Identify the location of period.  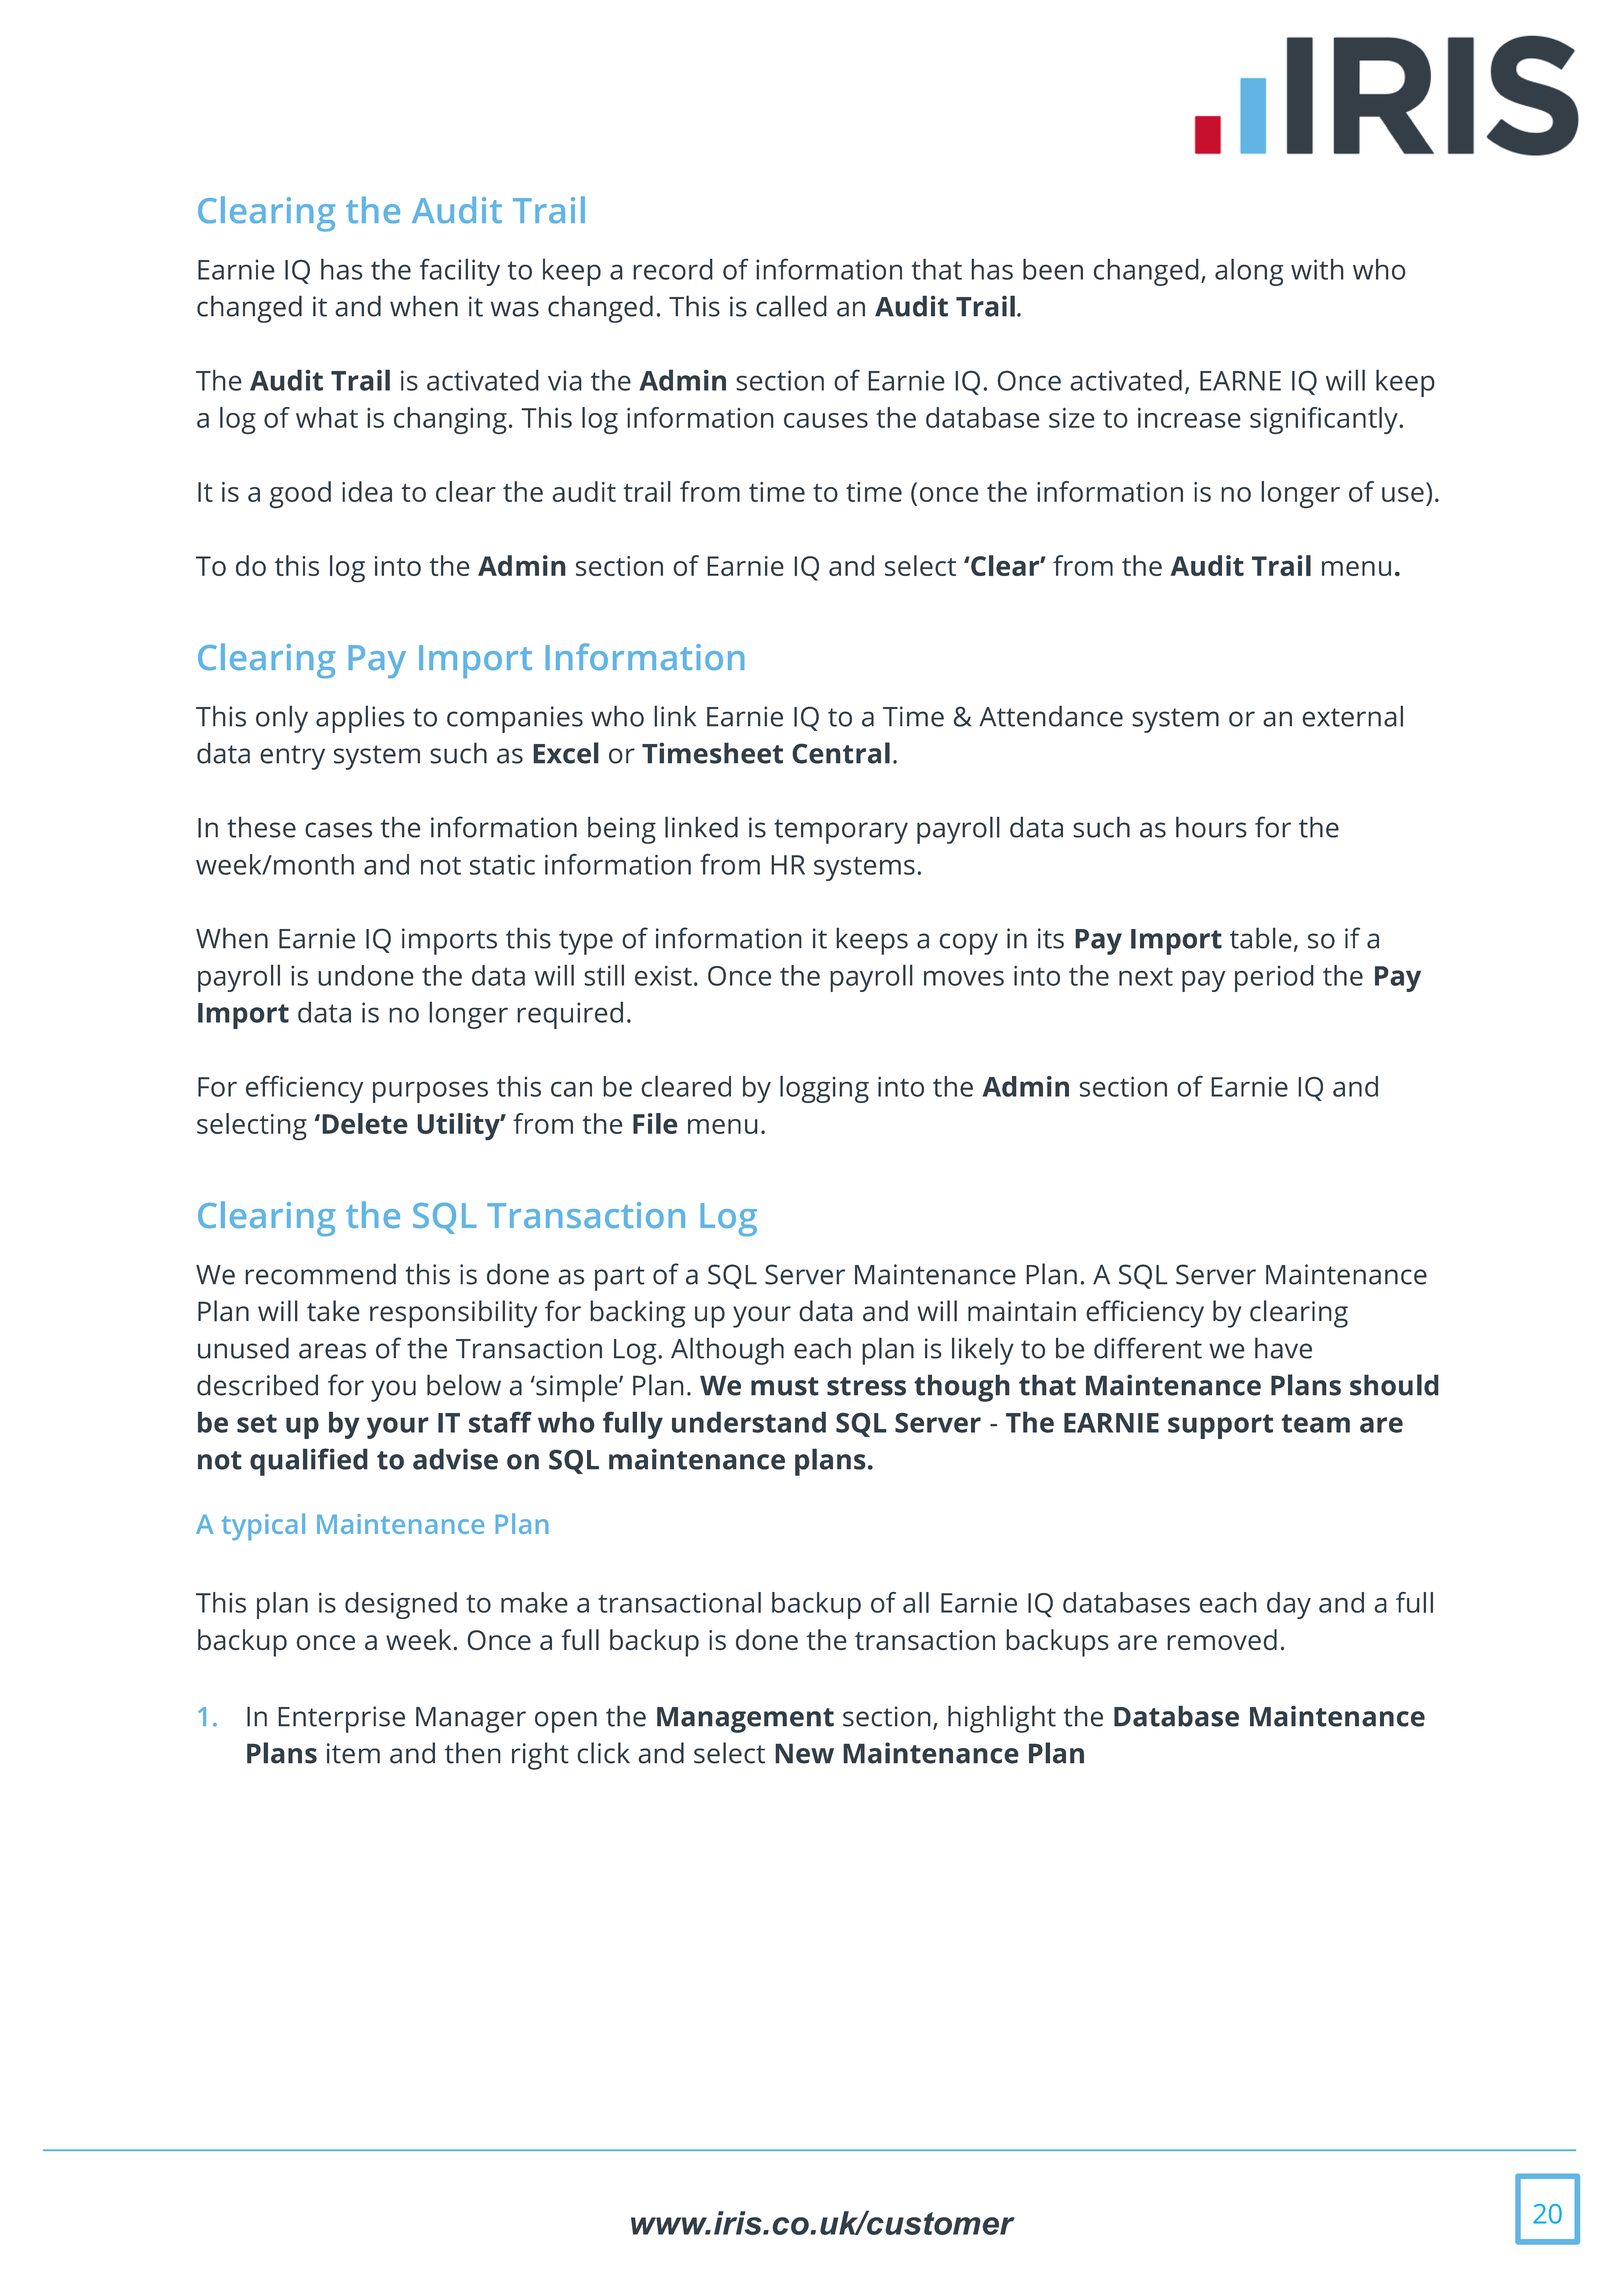
(1274, 978).
